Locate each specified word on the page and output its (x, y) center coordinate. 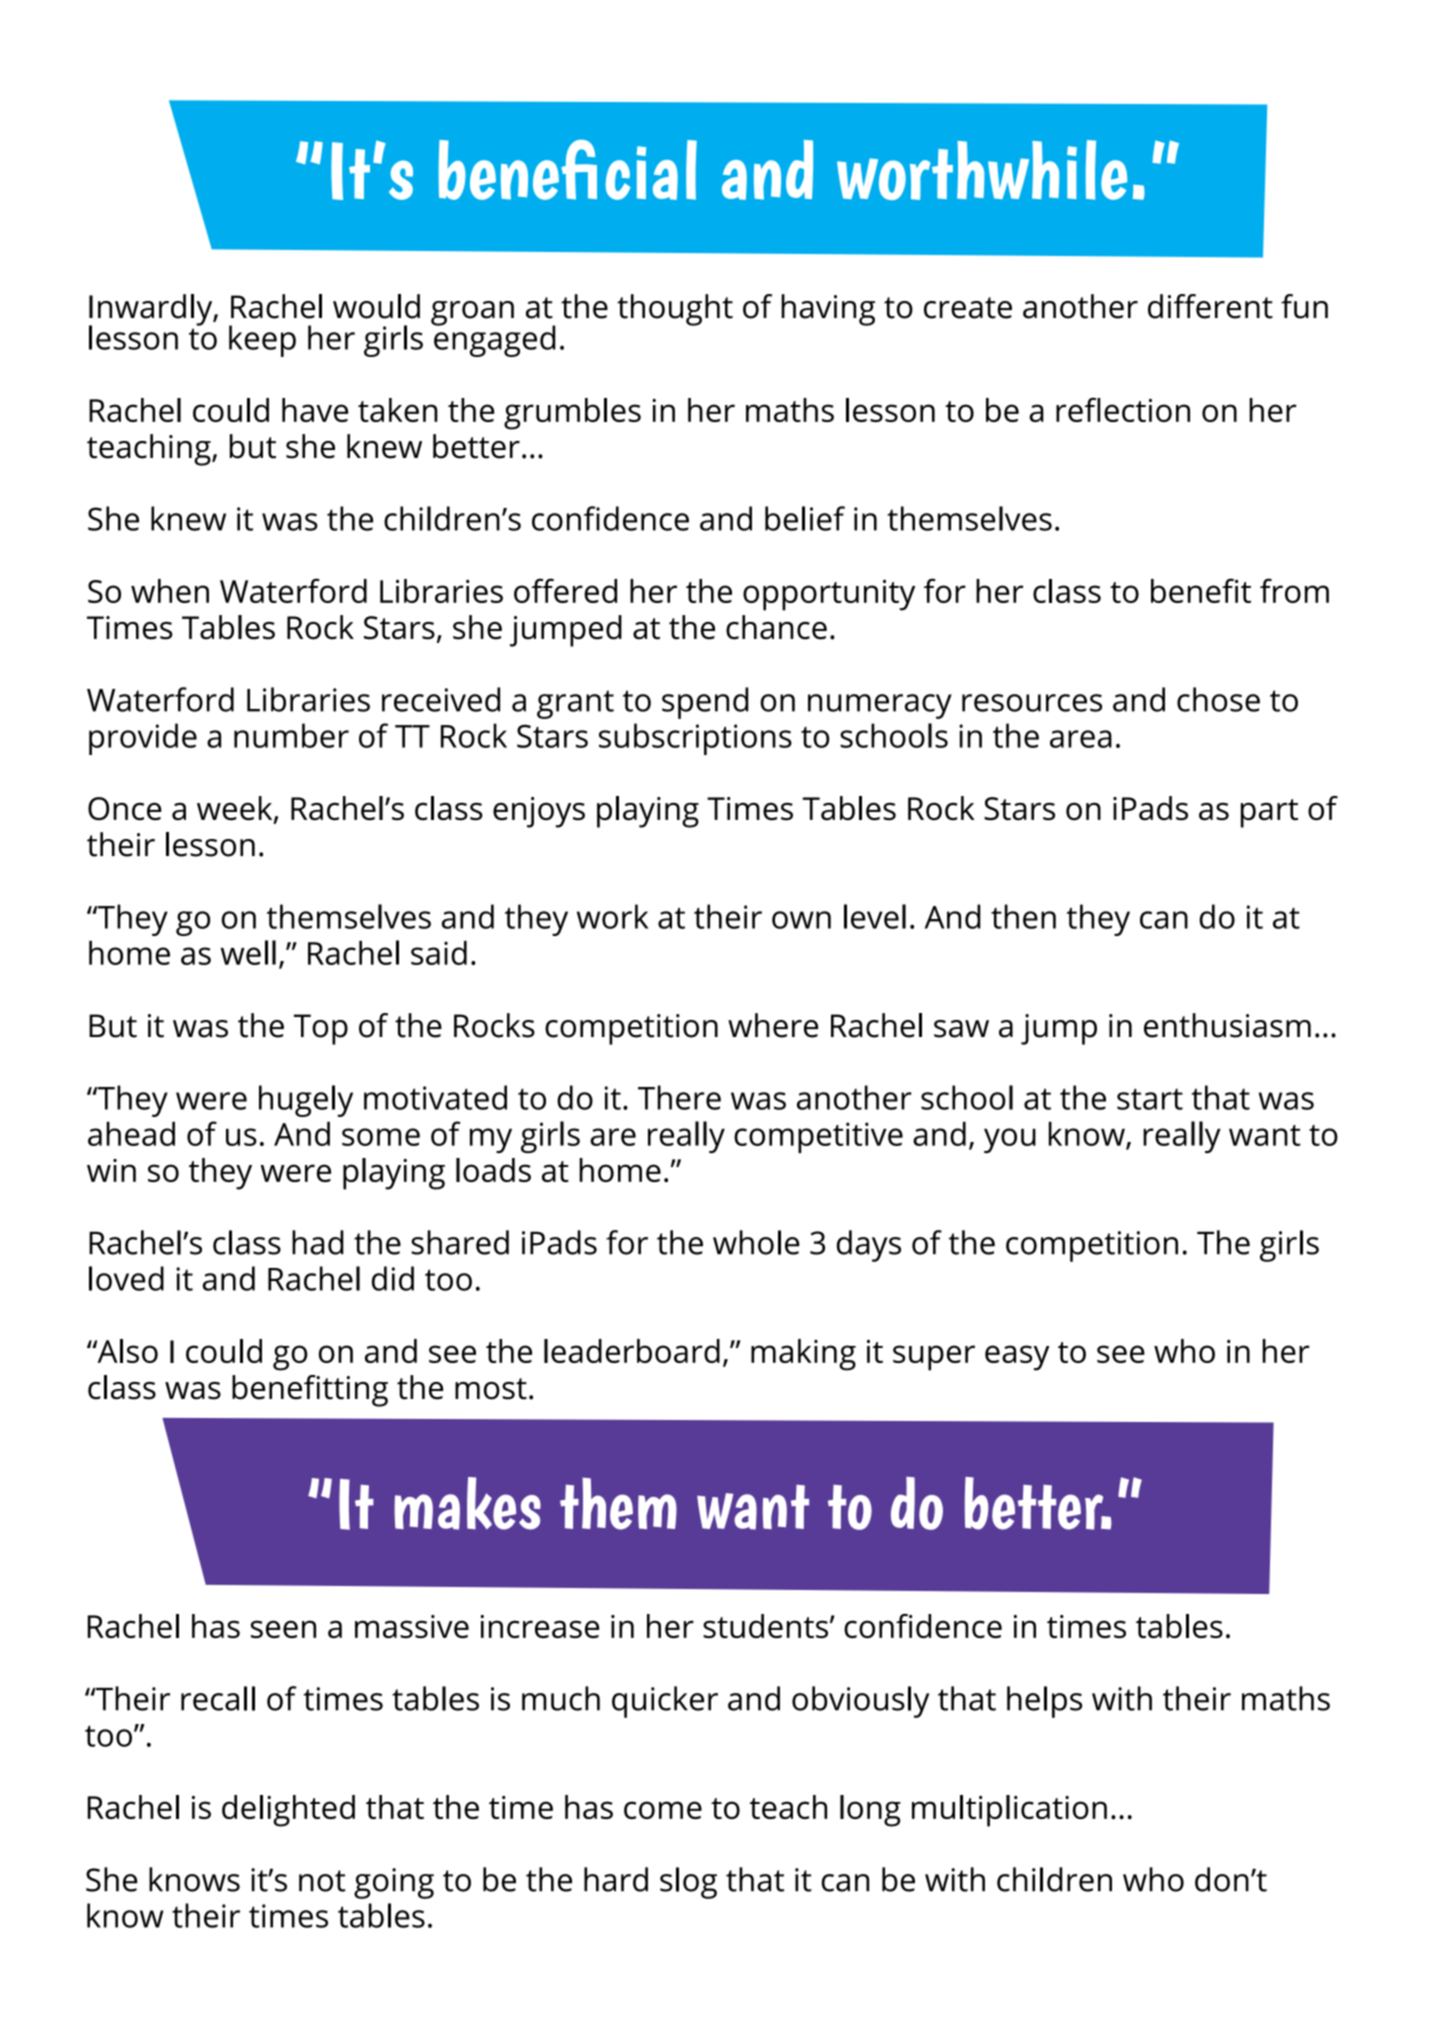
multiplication (1009, 1811)
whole (756, 1242)
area (1081, 739)
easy (1017, 1358)
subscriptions (695, 739)
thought (675, 310)
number (291, 735)
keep (262, 341)
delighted (288, 1811)
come (663, 1810)
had (318, 1242)
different (1210, 306)
